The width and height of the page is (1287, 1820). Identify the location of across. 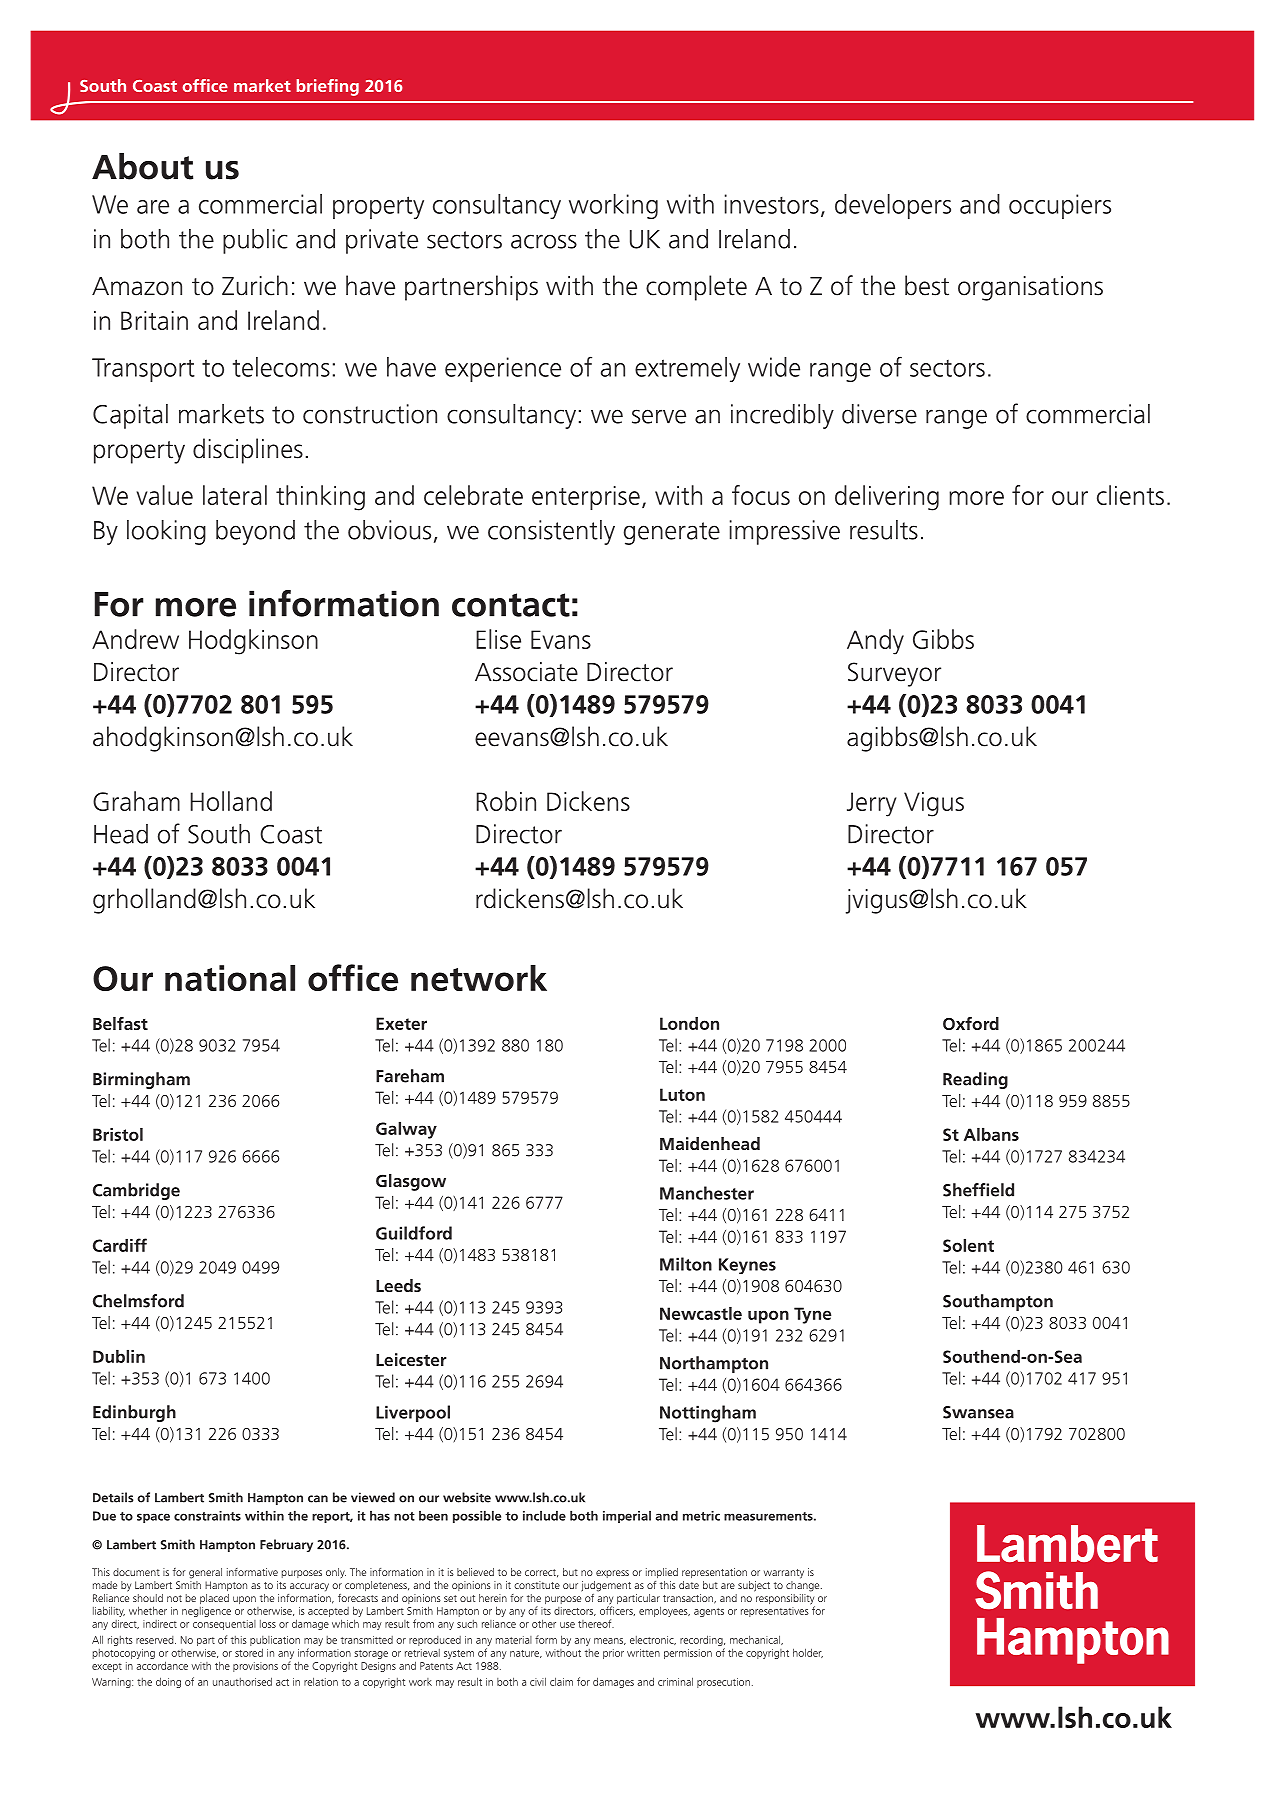
(544, 241).
